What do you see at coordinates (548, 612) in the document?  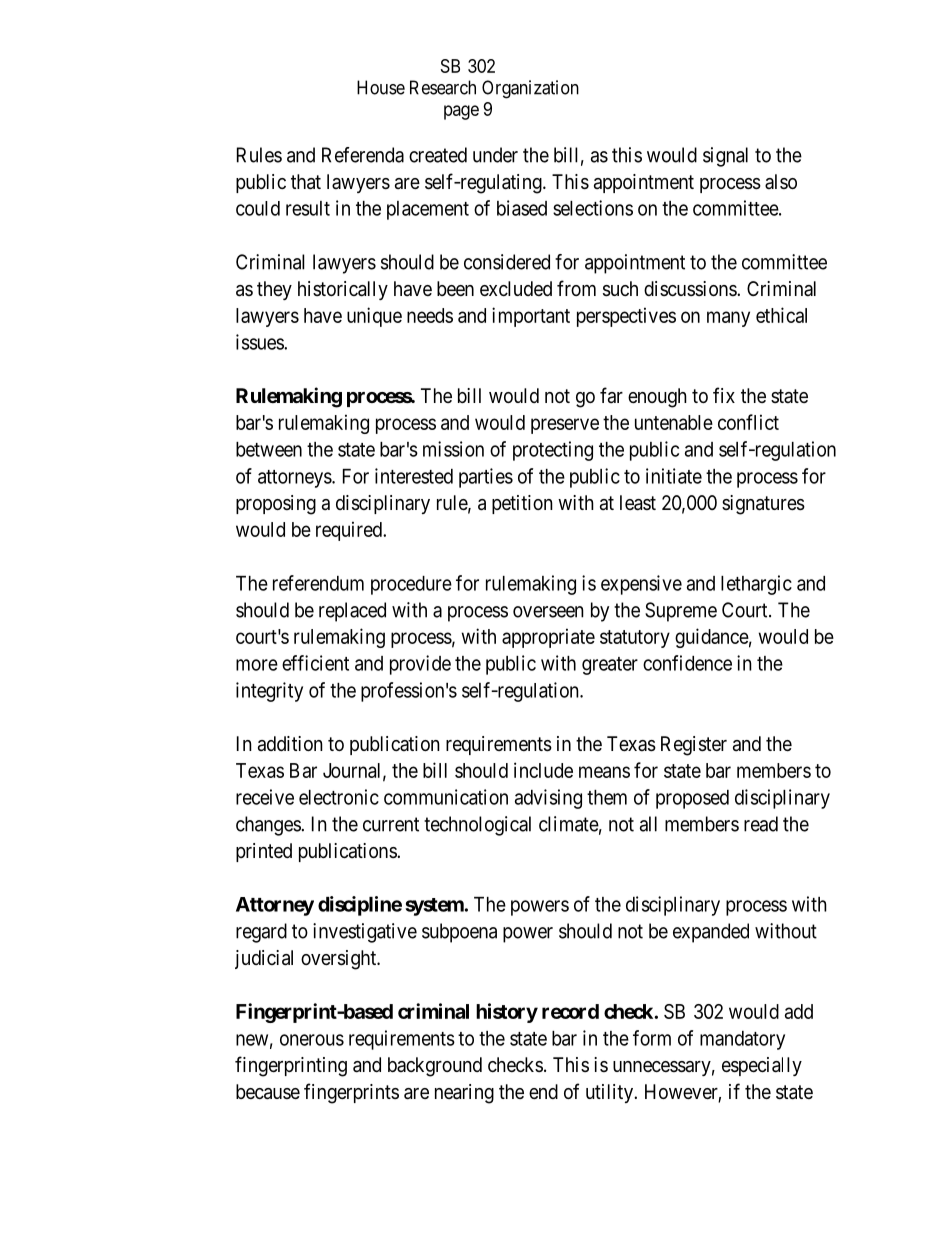 I see `overseen` at bounding box center [548, 612].
